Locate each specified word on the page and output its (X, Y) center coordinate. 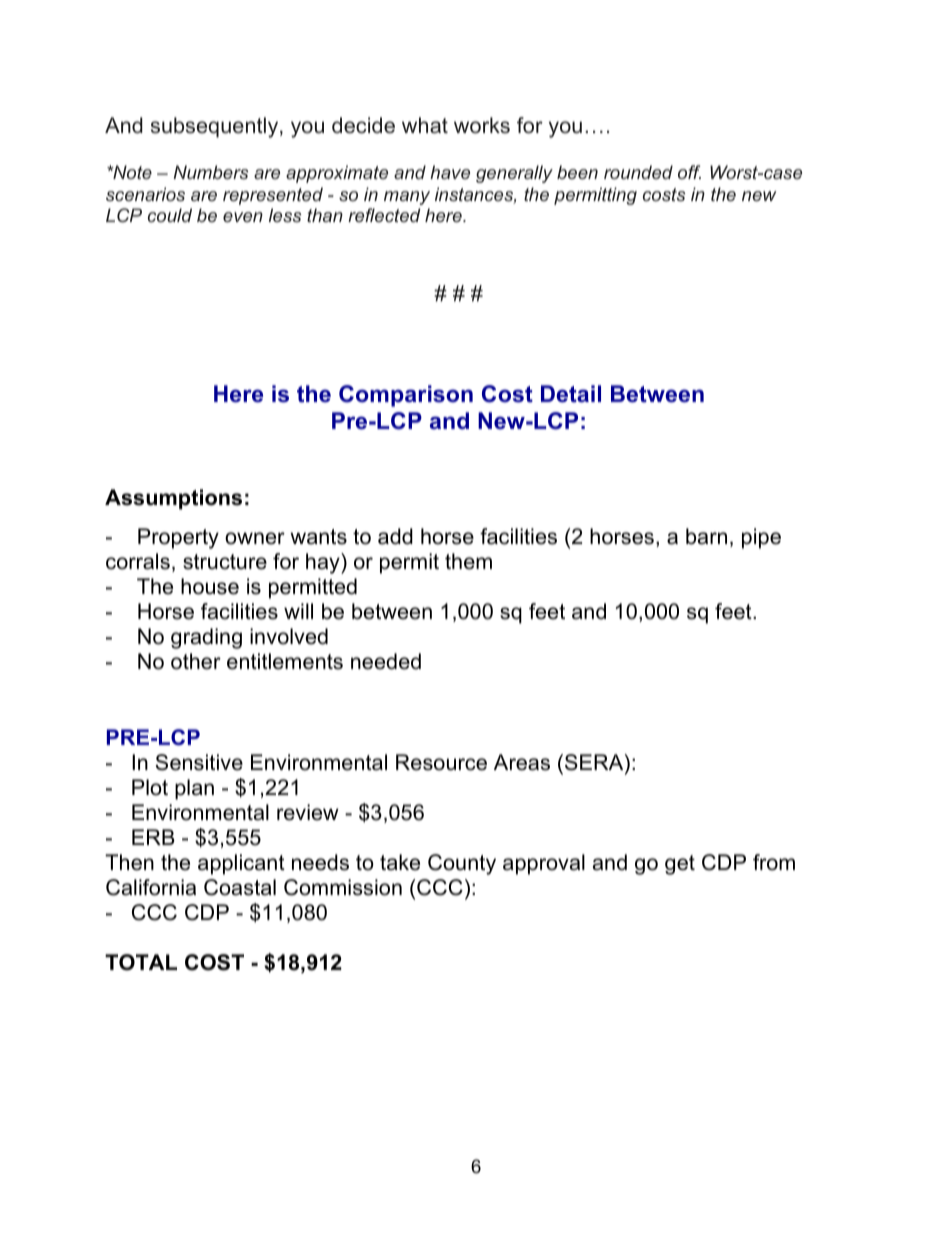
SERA (595, 763)
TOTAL (141, 962)
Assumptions (173, 499)
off (689, 172)
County (462, 864)
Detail (571, 394)
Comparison (406, 396)
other (196, 661)
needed (386, 661)
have (450, 172)
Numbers (210, 172)
